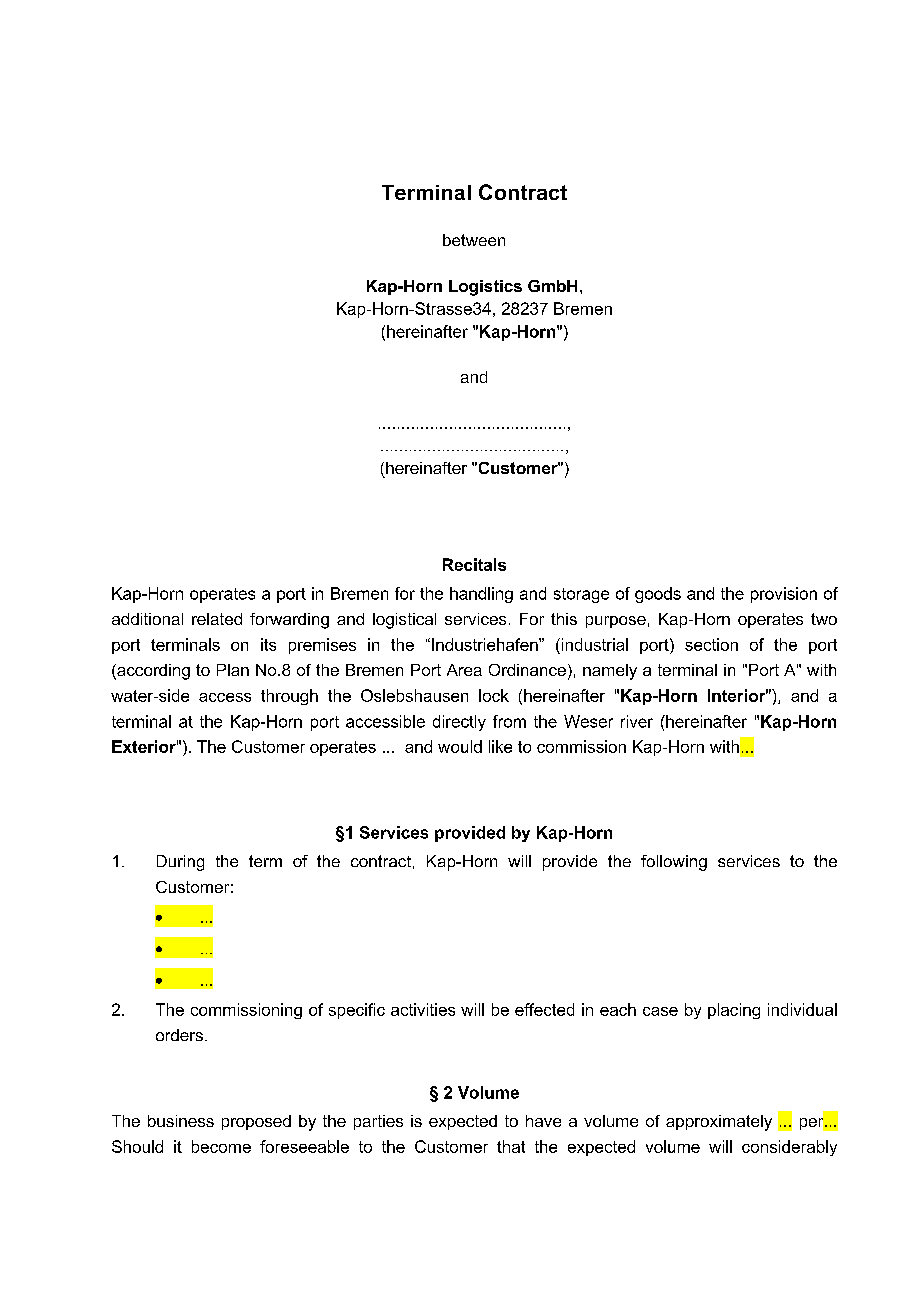 This screenshot has width=924, height=1308. What do you see at coordinates (233, 670) in the screenshot?
I see `Plan` at bounding box center [233, 670].
